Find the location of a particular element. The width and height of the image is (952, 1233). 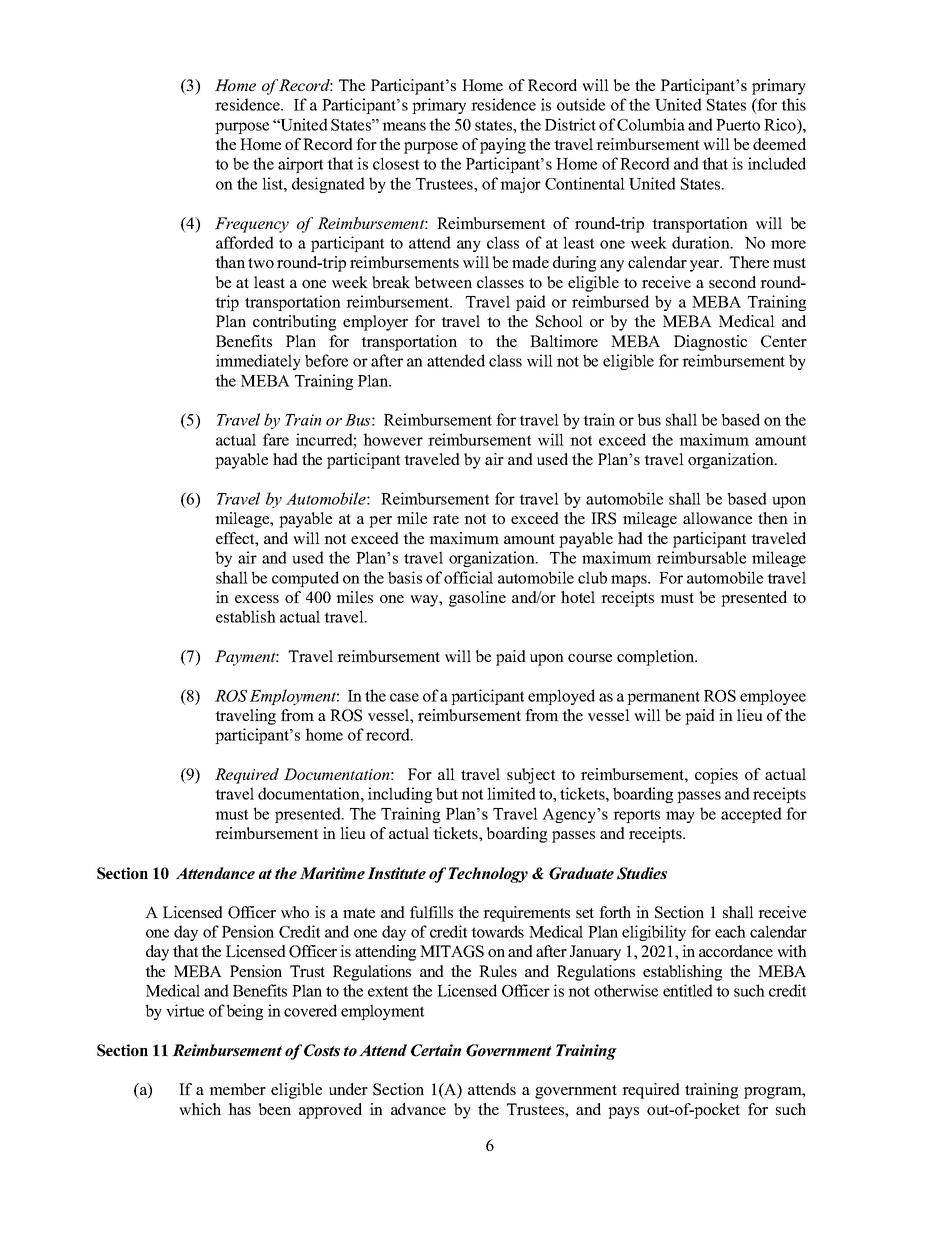

Maritime is located at coordinates (332, 873).
